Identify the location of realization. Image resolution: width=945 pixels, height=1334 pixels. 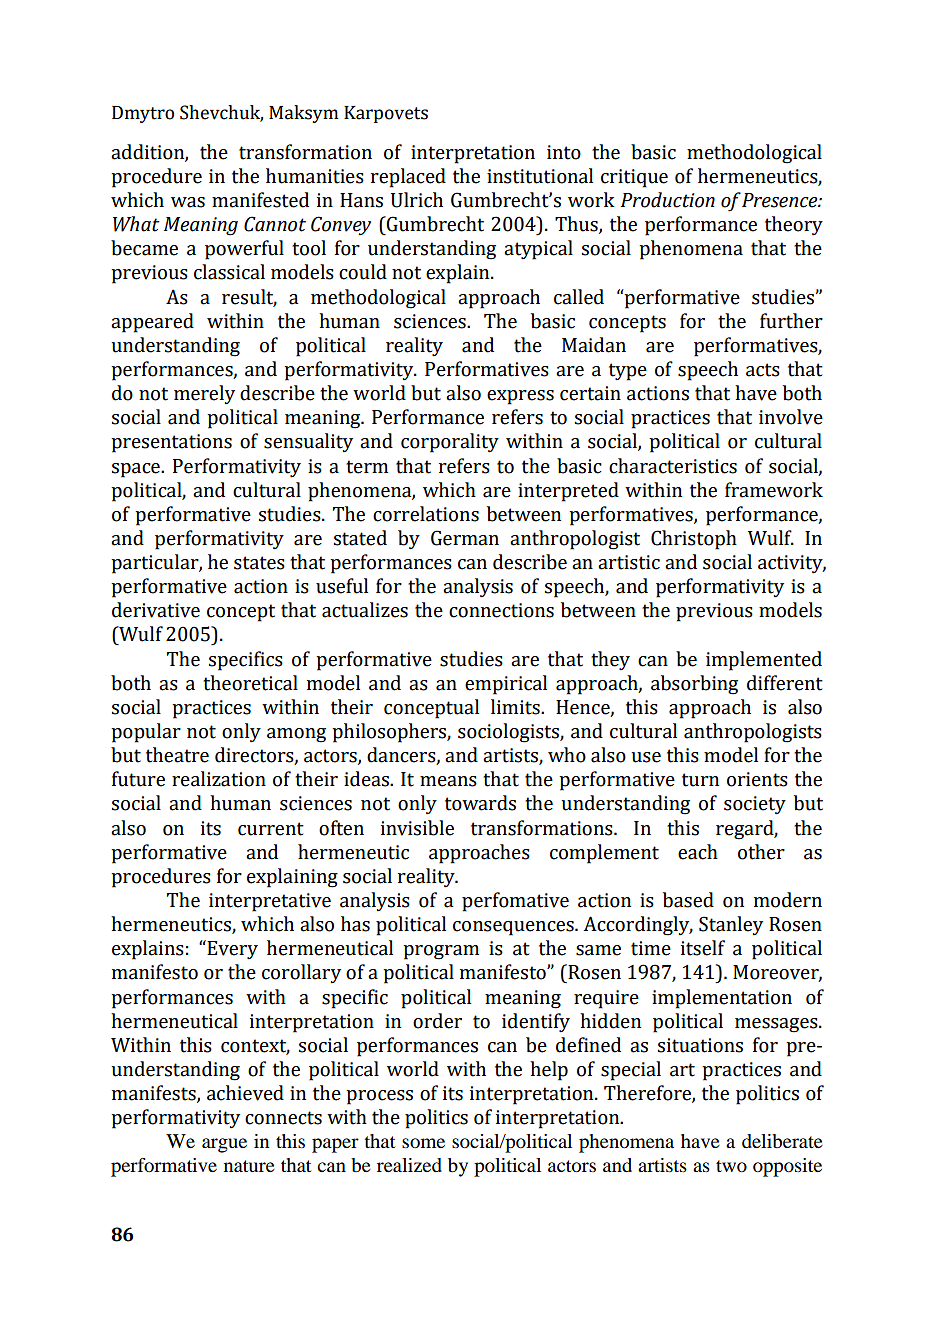
(219, 779).
